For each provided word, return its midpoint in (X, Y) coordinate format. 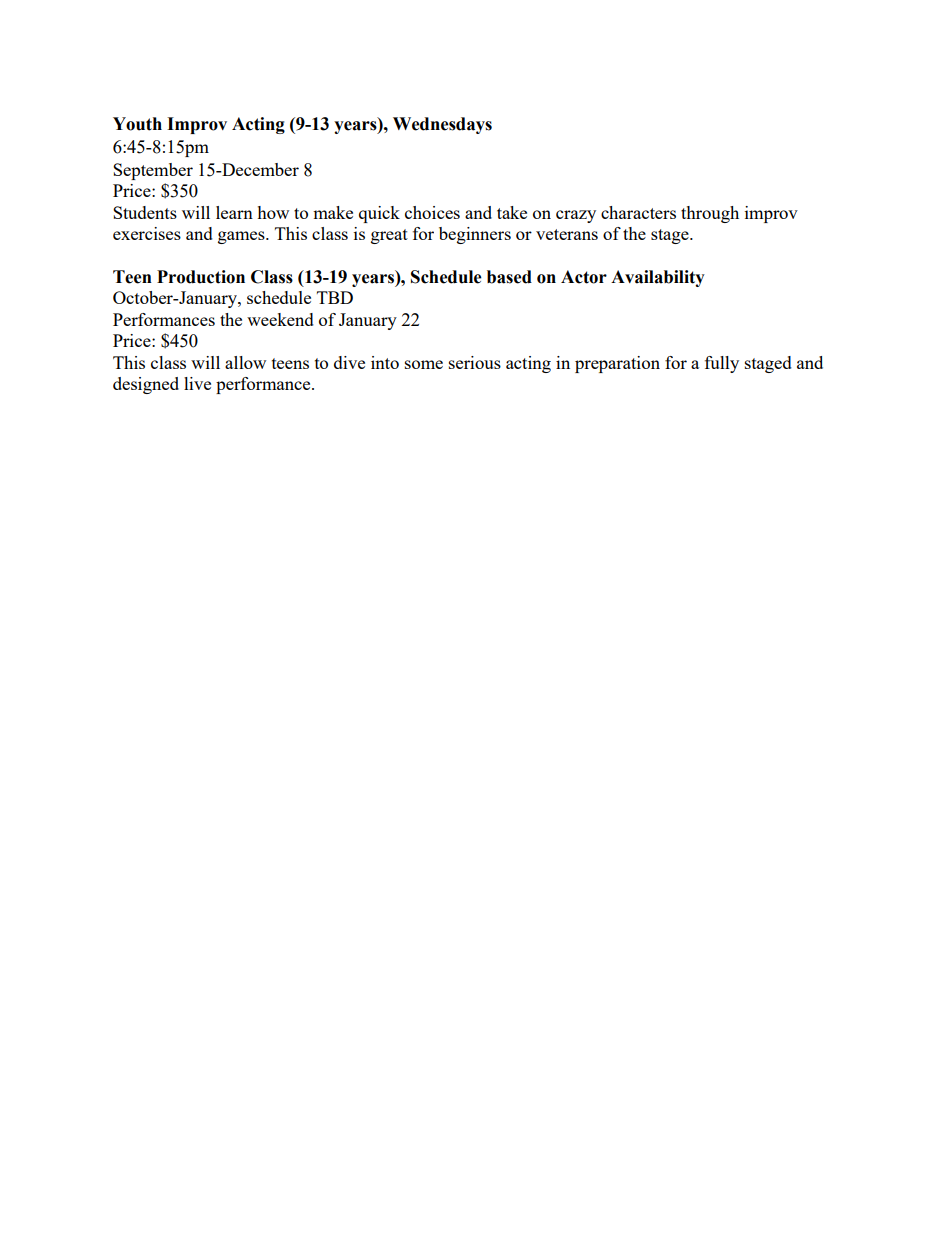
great (389, 236)
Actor (584, 277)
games (242, 237)
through (710, 214)
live (197, 383)
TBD (335, 297)
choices (432, 212)
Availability (658, 278)
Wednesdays (442, 125)
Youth (137, 124)
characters (638, 212)
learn (234, 212)
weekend (280, 319)
